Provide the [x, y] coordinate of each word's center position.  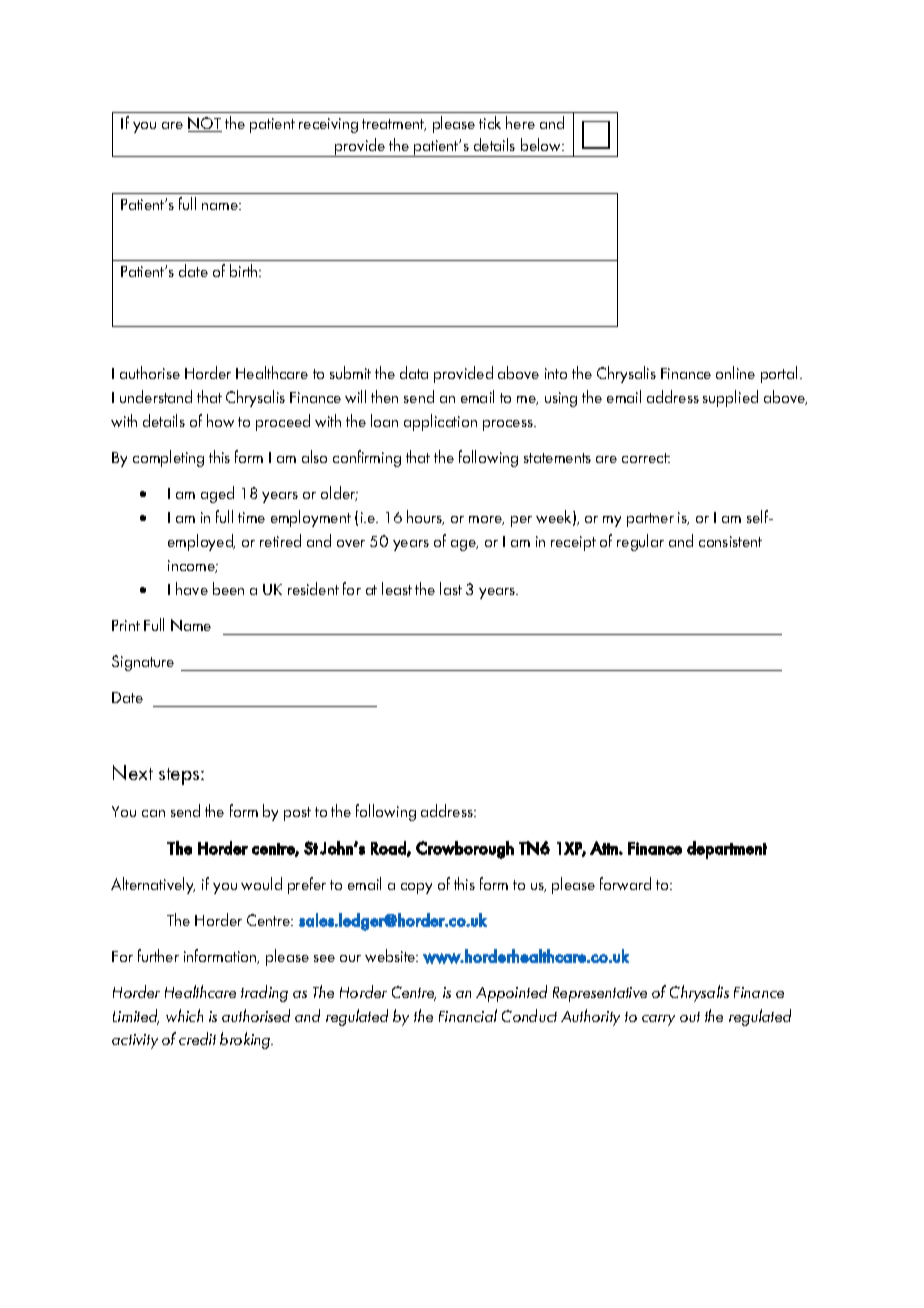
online [735, 372]
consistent [730, 541]
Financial [468, 1015]
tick [490, 122]
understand [156, 396]
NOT [205, 124]
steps [180, 776]
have [192, 588]
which [184, 1015]
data [414, 372]
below [542, 144]
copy [416, 888]
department [727, 850]
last [451, 588]
